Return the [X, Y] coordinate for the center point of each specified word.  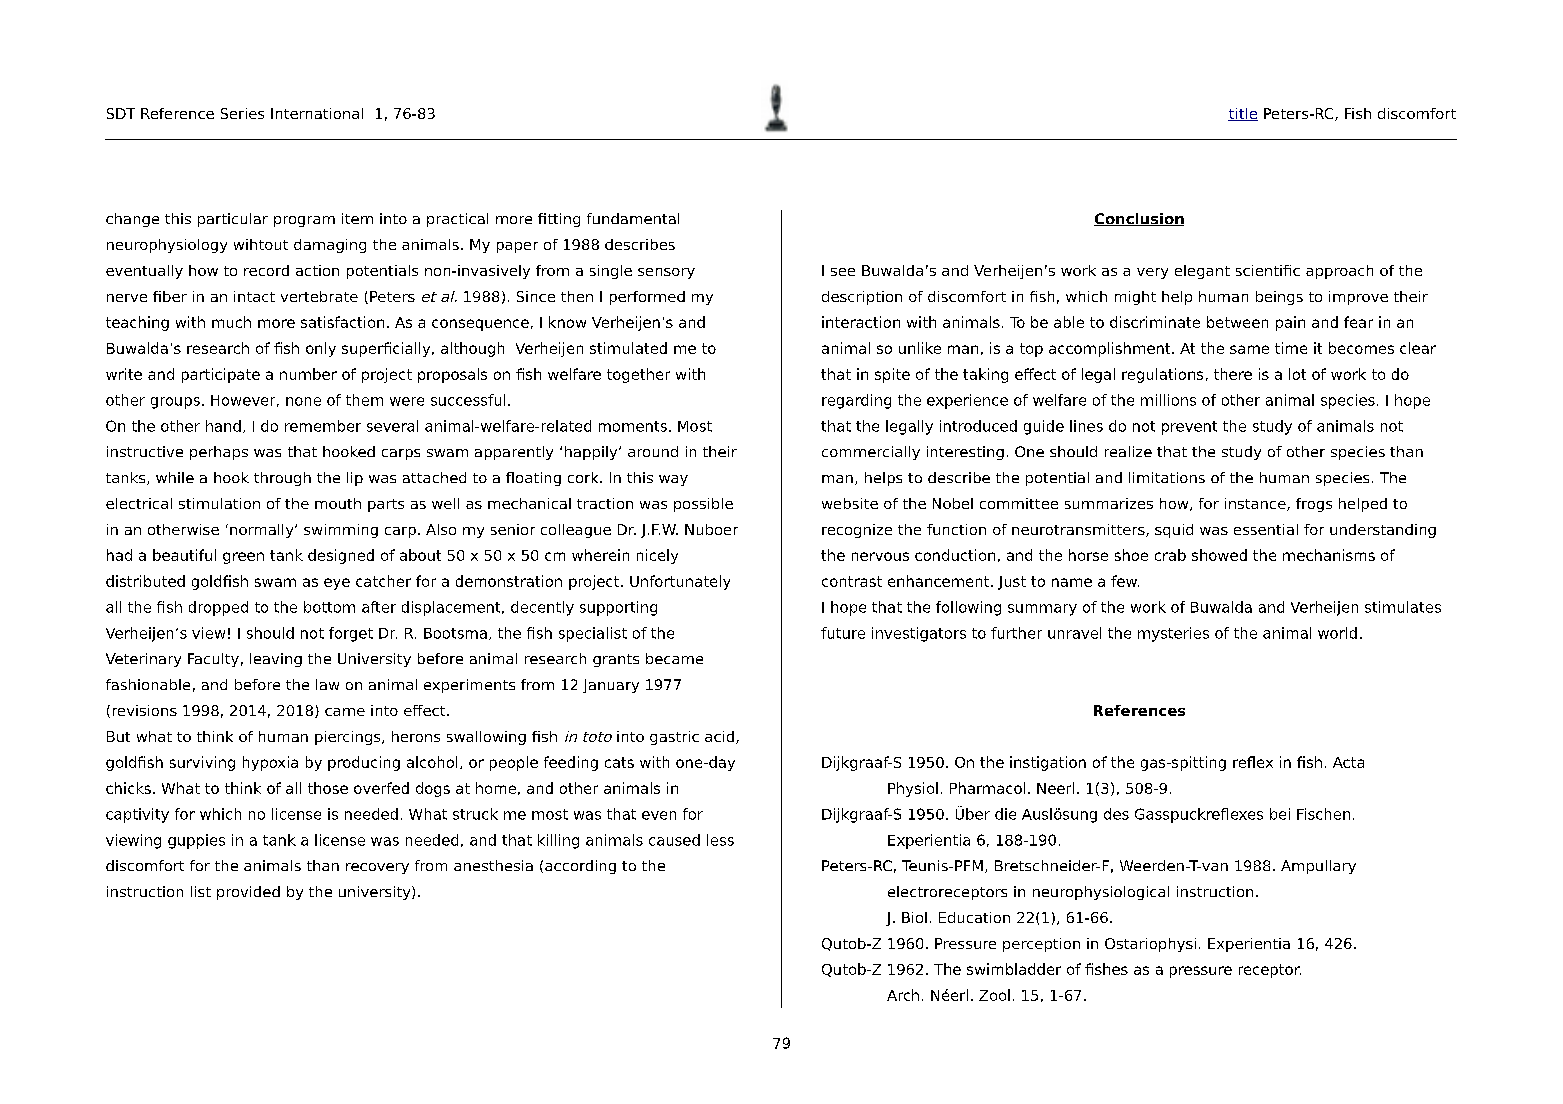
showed [1219, 555]
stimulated [628, 348]
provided [248, 893]
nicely [657, 556]
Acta [1348, 762]
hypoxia [270, 763]
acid [719, 736]
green [243, 558]
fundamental [633, 218]
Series [242, 113]
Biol [914, 917]
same [1249, 349]
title [1243, 114]
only [321, 349]
